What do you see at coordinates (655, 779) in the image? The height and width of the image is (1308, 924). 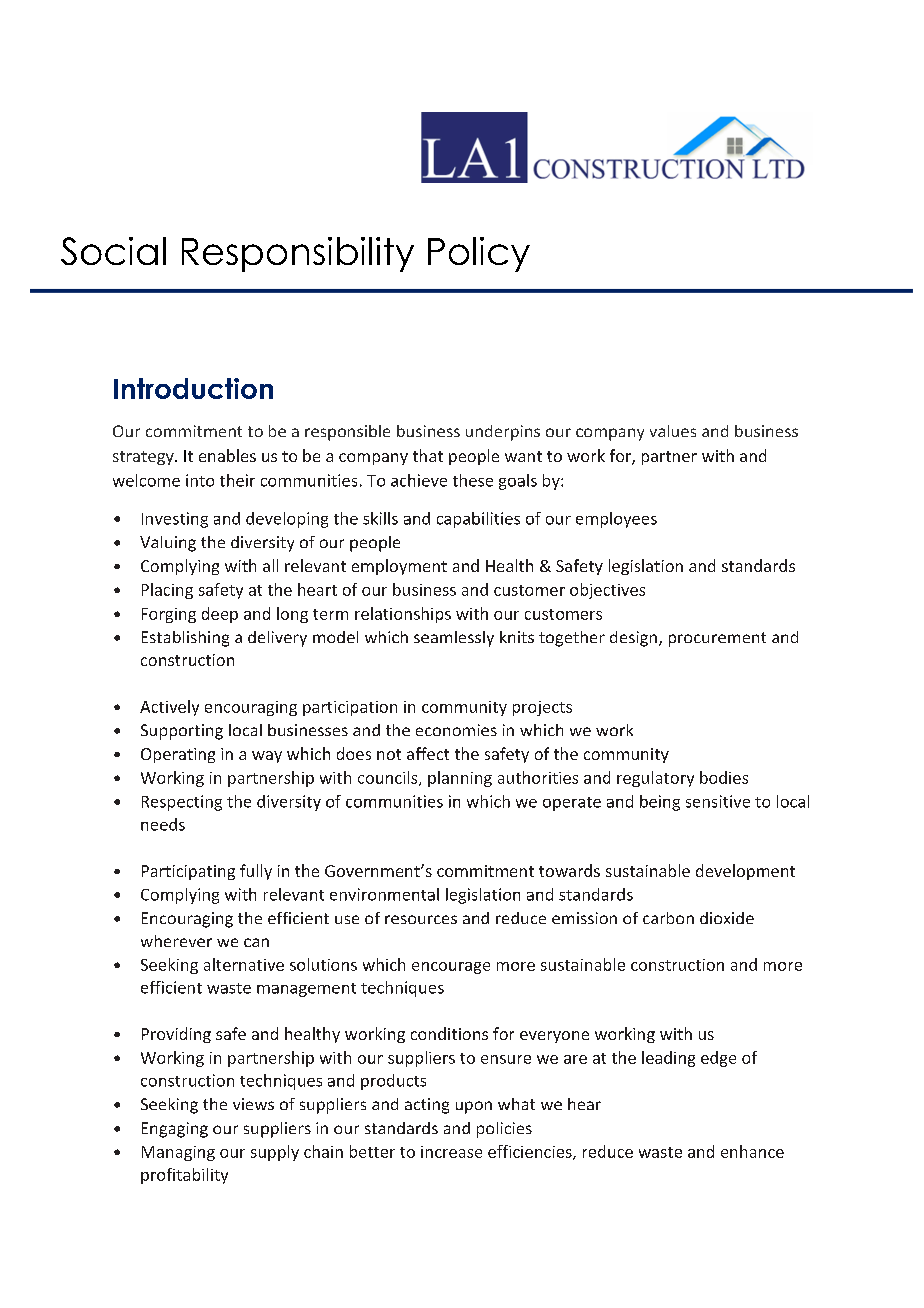 I see `regulatory` at bounding box center [655, 779].
